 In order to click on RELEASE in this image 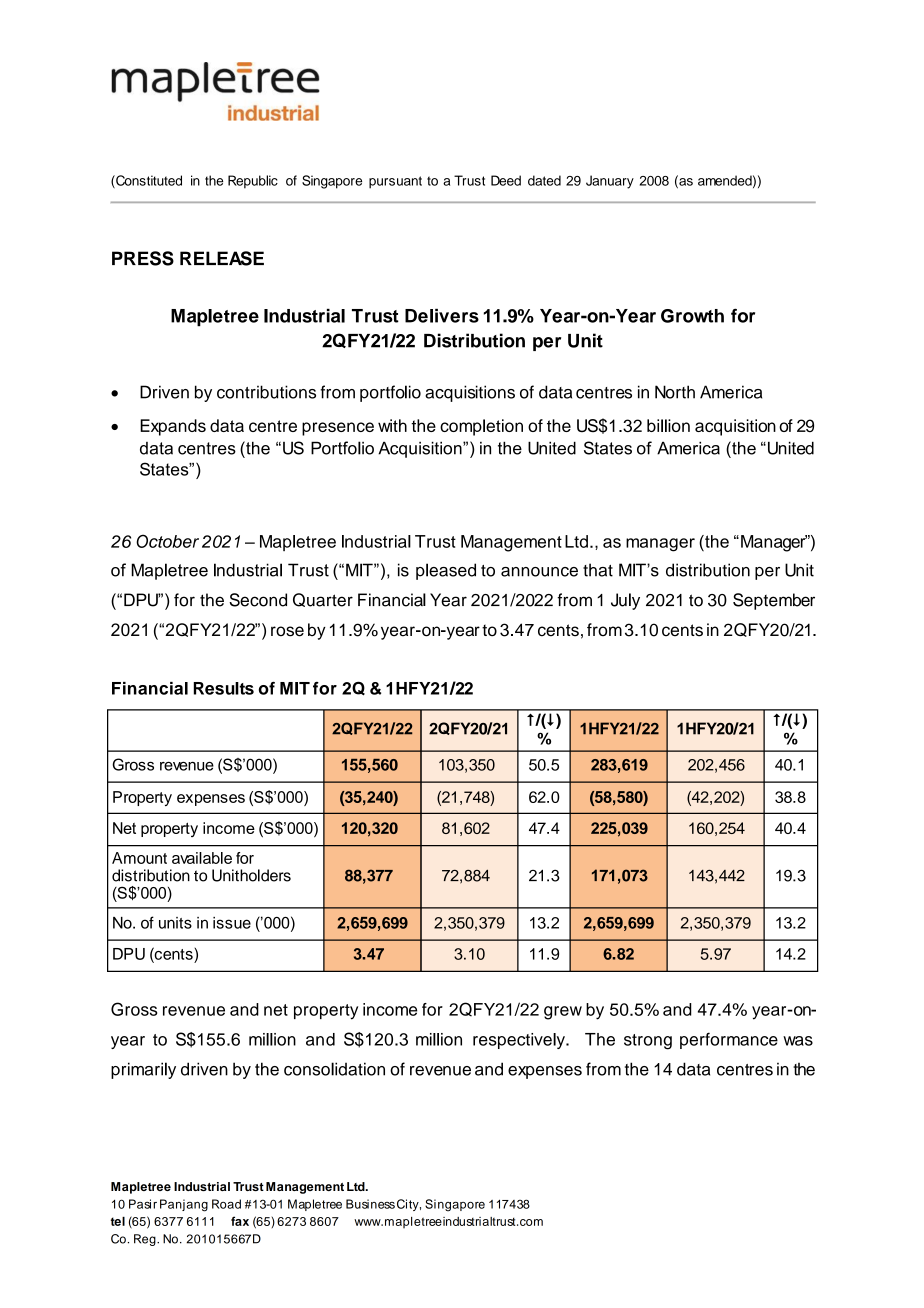, I will do `click(222, 258)`.
